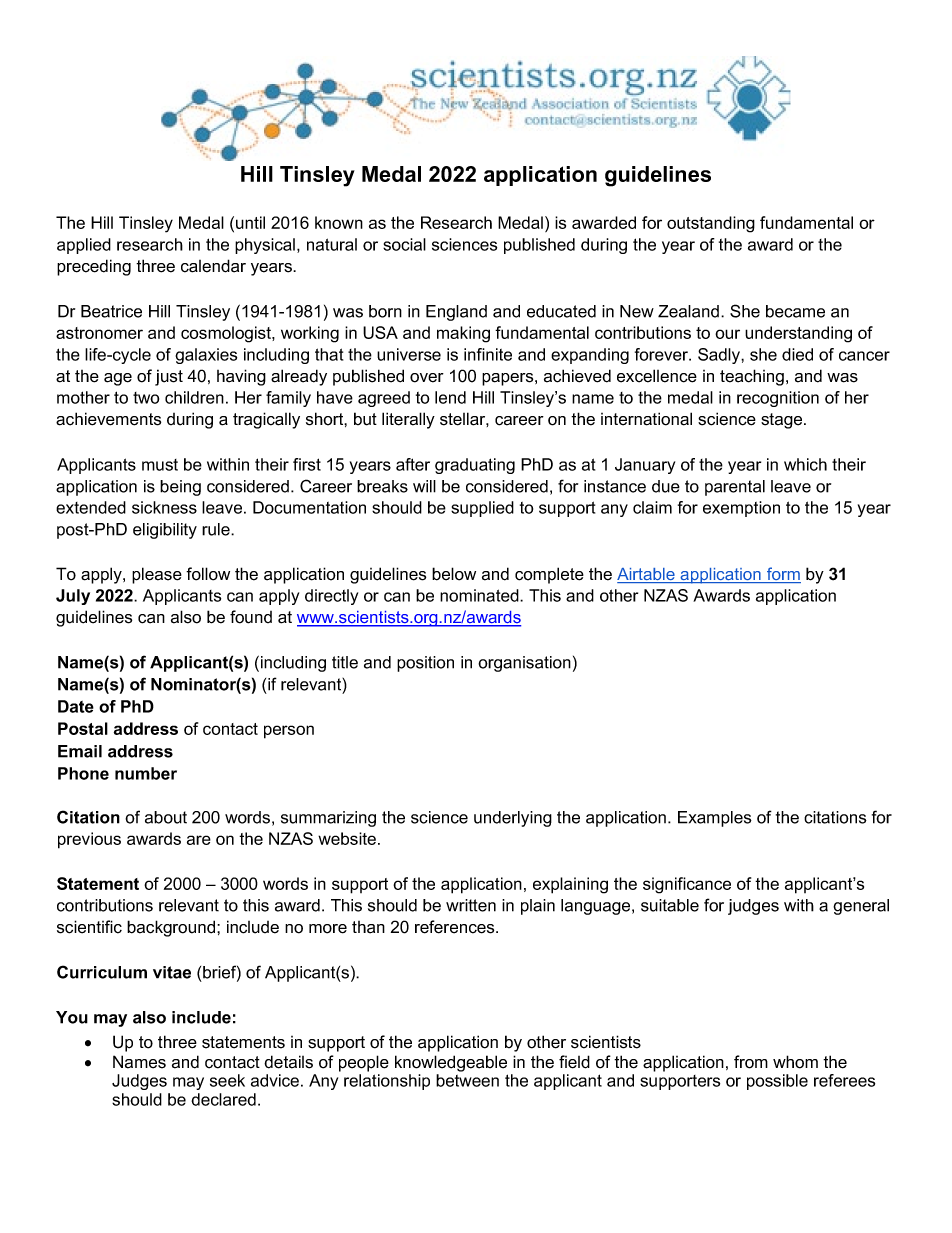 This image has height=1233, width=952. Describe the element at coordinates (687, 885) in the image. I see `significance` at that location.
